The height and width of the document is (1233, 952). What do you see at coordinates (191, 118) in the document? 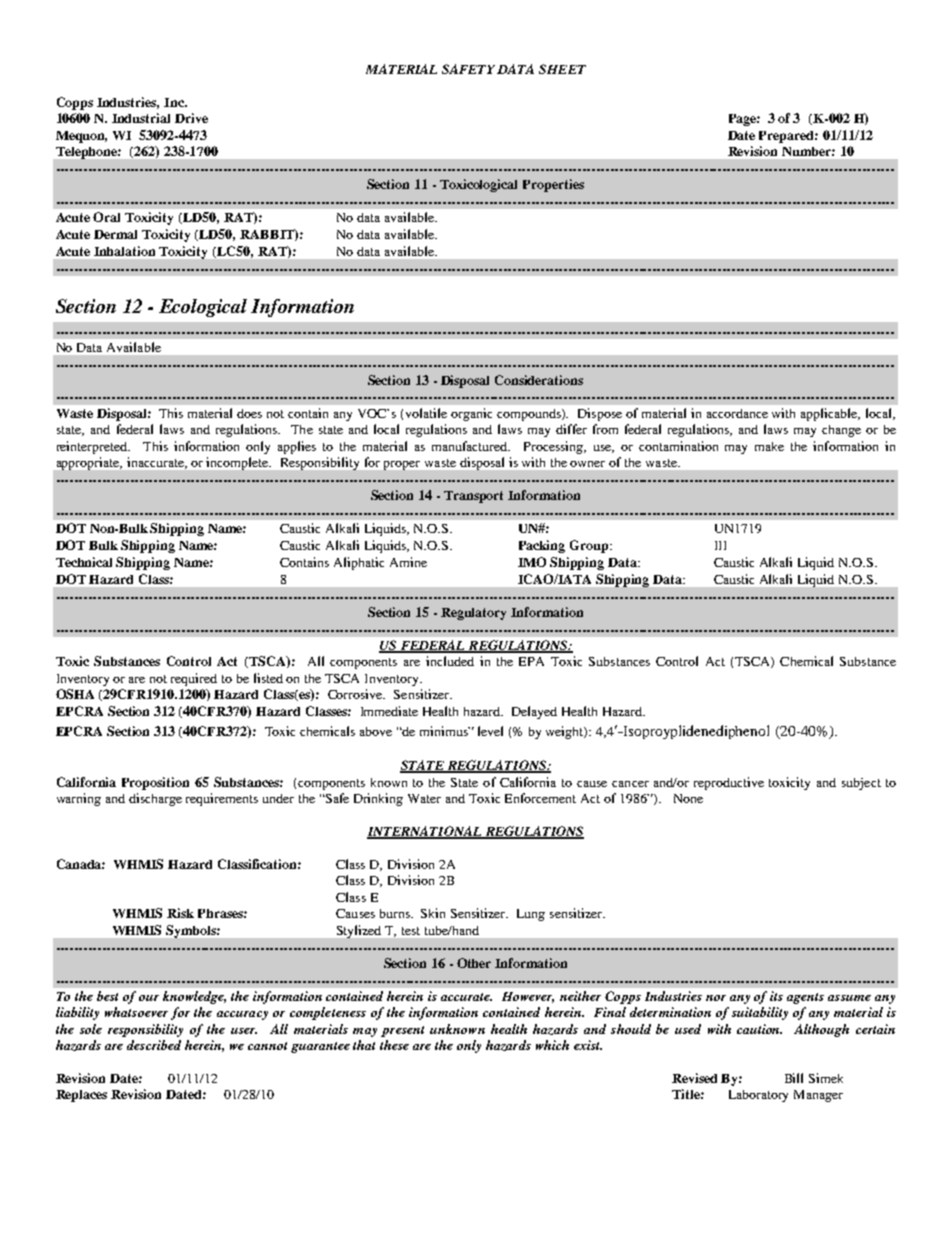
I see `Drive` at bounding box center [191, 118].
